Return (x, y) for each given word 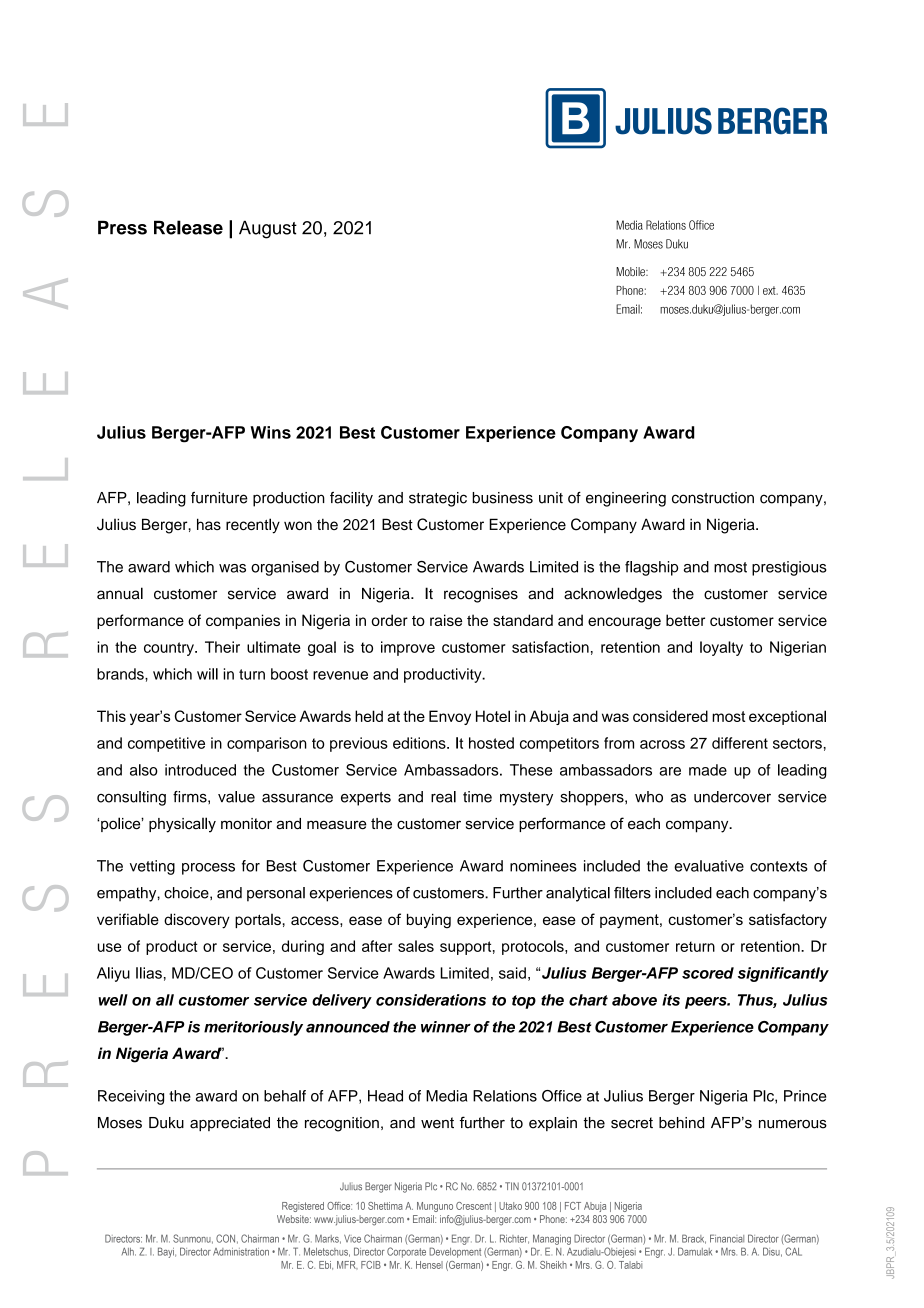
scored (708, 973)
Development (455, 1252)
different (740, 743)
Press (122, 227)
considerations (431, 1000)
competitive (166, 744)
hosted (491, 743)
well (113, 1000)
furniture (219, 498)
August (268, 229)
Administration (241, 1252)
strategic (438, 499)
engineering (626, 499)
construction (713, 498)
